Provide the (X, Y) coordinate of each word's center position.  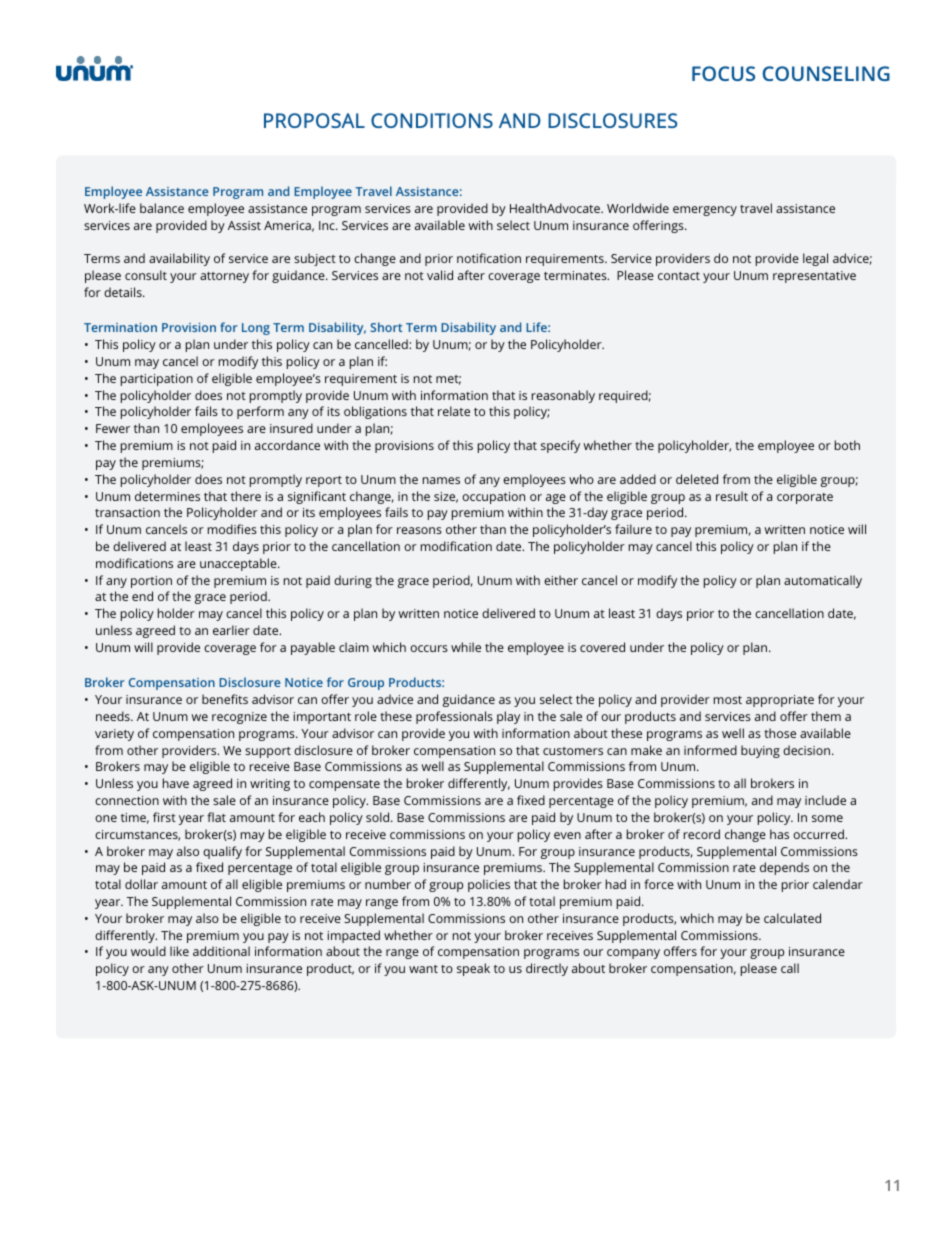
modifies (232, 529)
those (780, 733)
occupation (493, 498)
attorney (224, 277)
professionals (454, 717)
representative (814, 277)
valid (440, 275)
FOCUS (723, 73)
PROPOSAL (314, 120)
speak (473, 969)
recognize (239, 718)
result (732, 496)
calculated (792, 918)
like (179, 951)
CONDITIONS (432, 120)
